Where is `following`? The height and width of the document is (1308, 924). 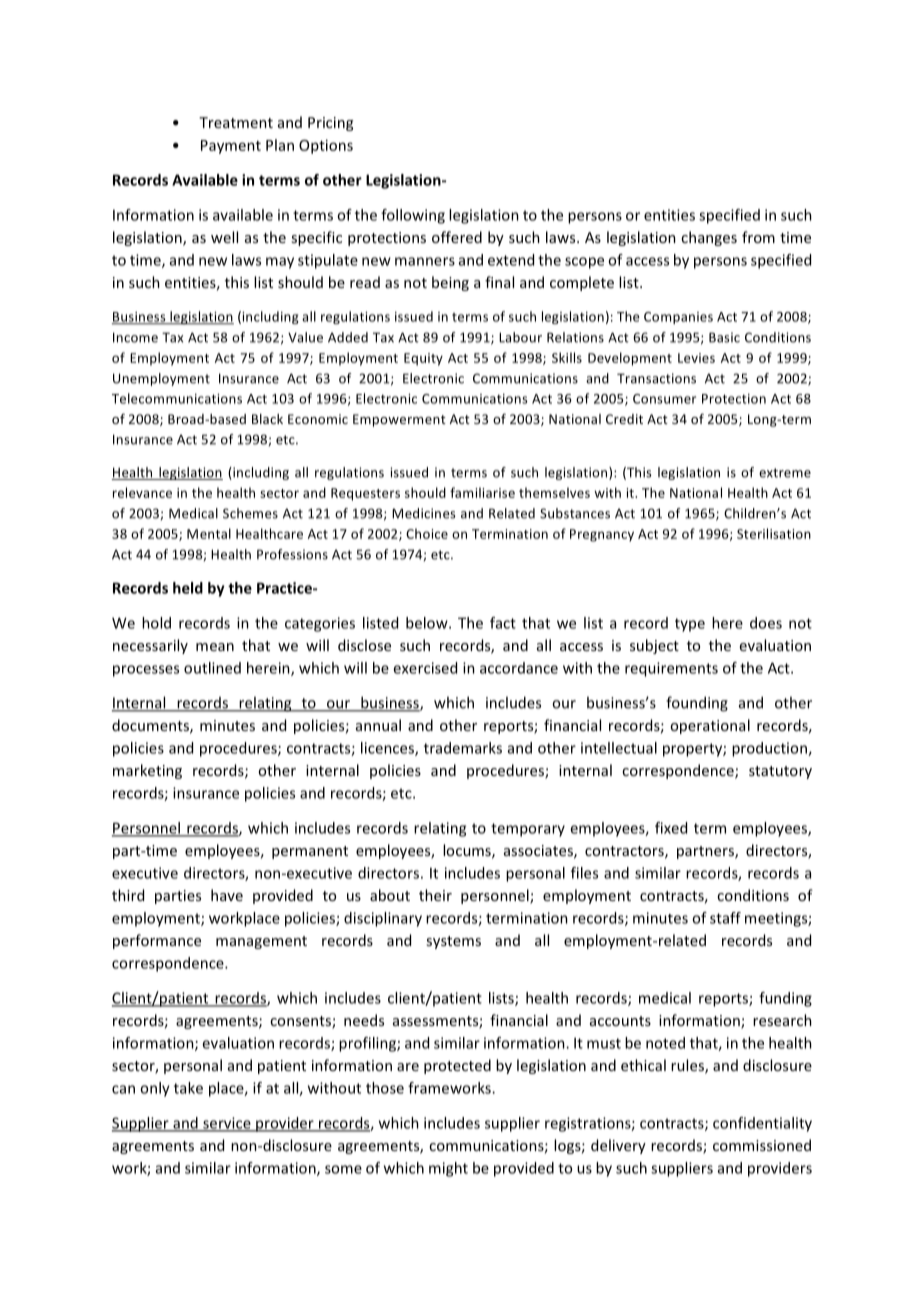
following is located at coordinates (413, 216).
